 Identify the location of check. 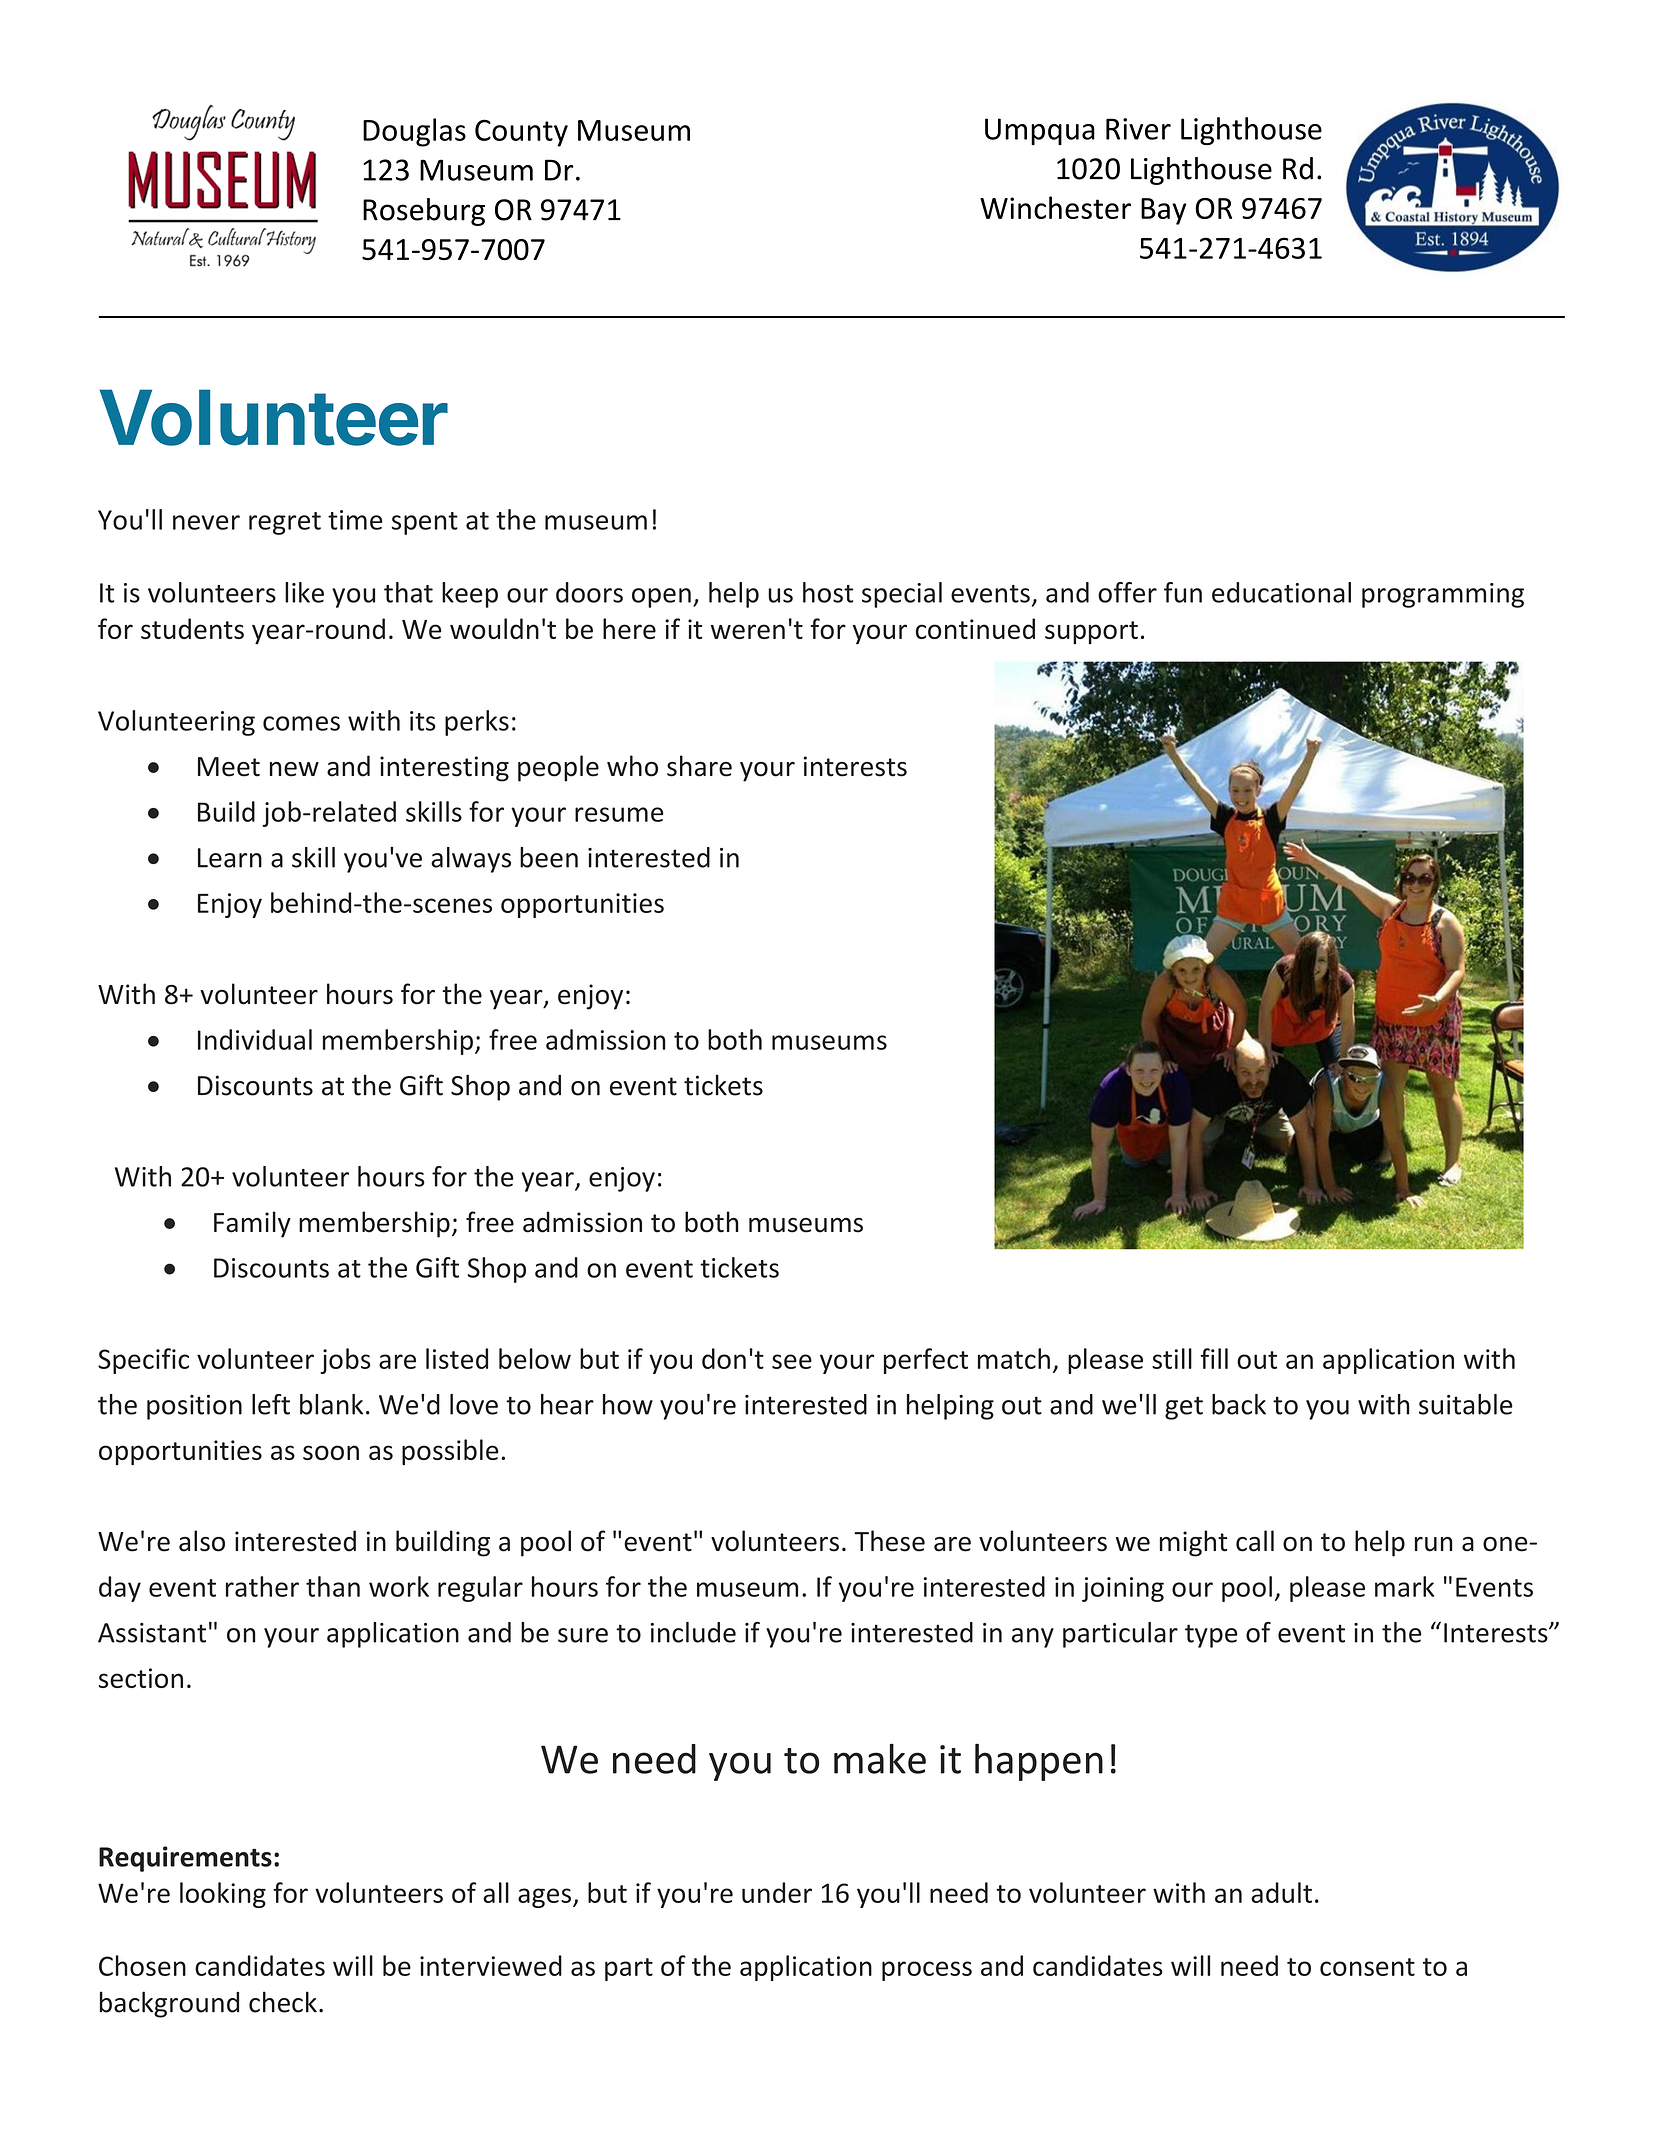
(283, 2002).
